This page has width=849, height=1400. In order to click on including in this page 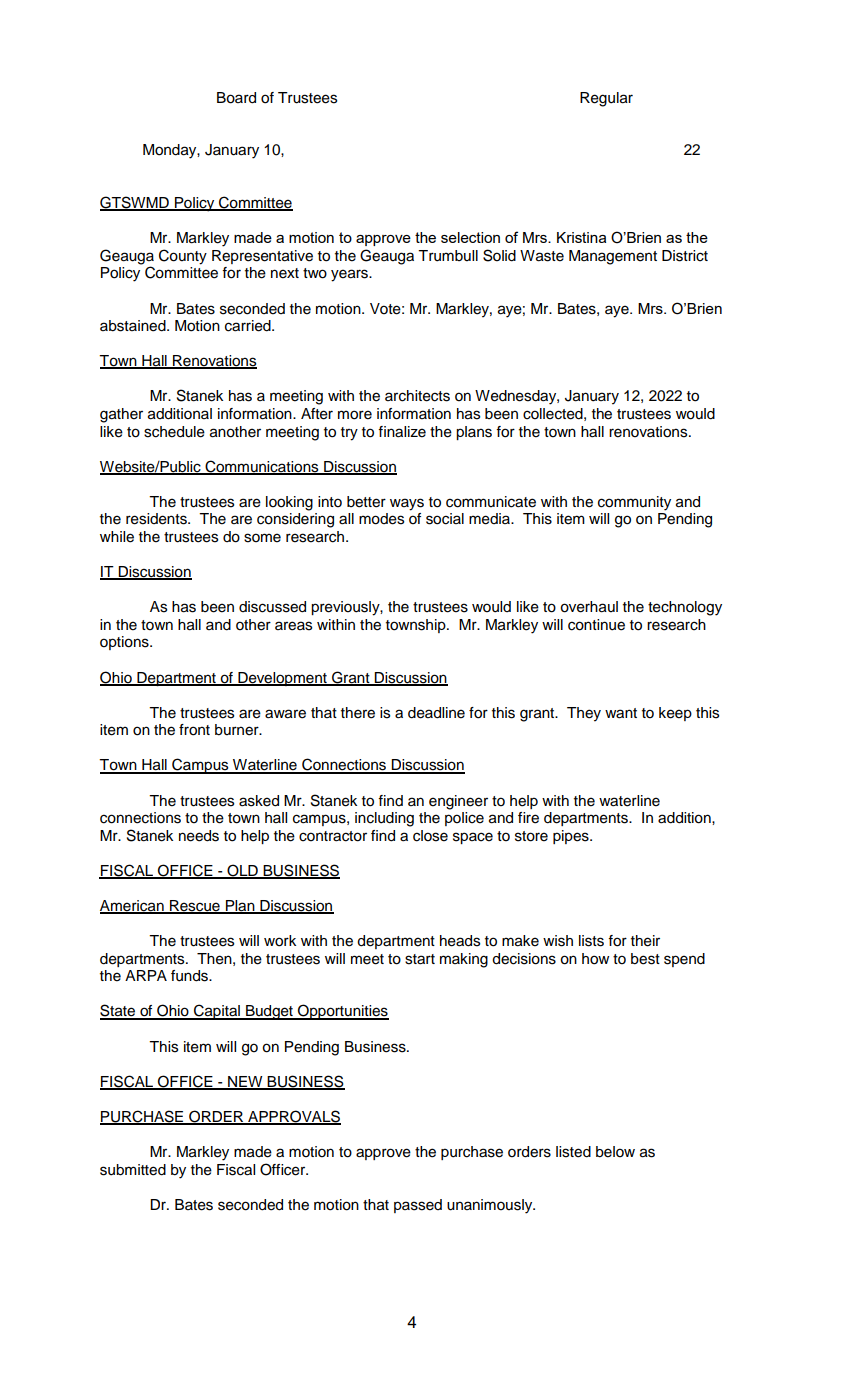, I will do `click(384, 819)`.
